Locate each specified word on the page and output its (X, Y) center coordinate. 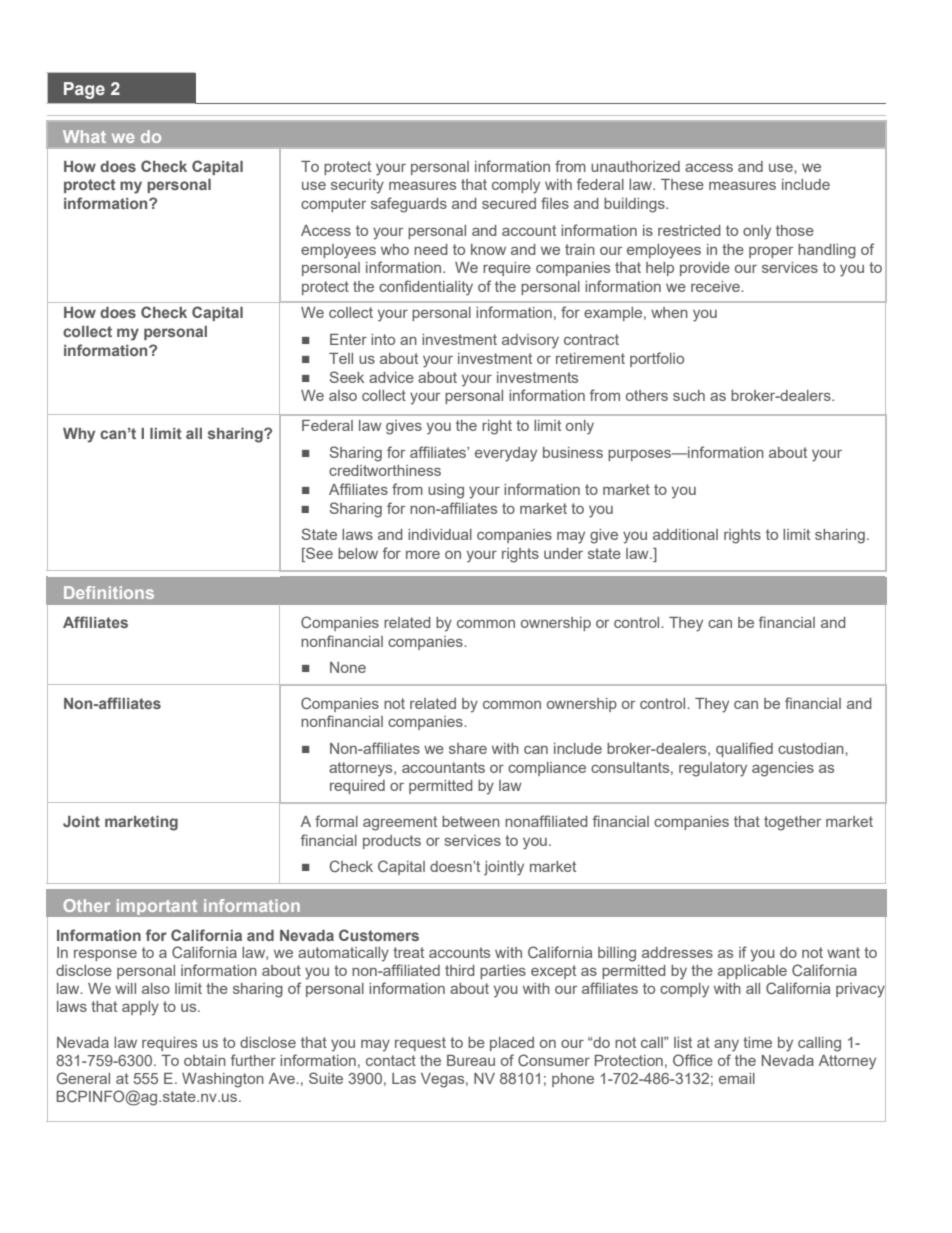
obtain (205, 1060)
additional (685, 534)
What (84, 136)
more (423, 555)
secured (509, 203)
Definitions (109, 592)
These (682, 184)
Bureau (471, 1060)
